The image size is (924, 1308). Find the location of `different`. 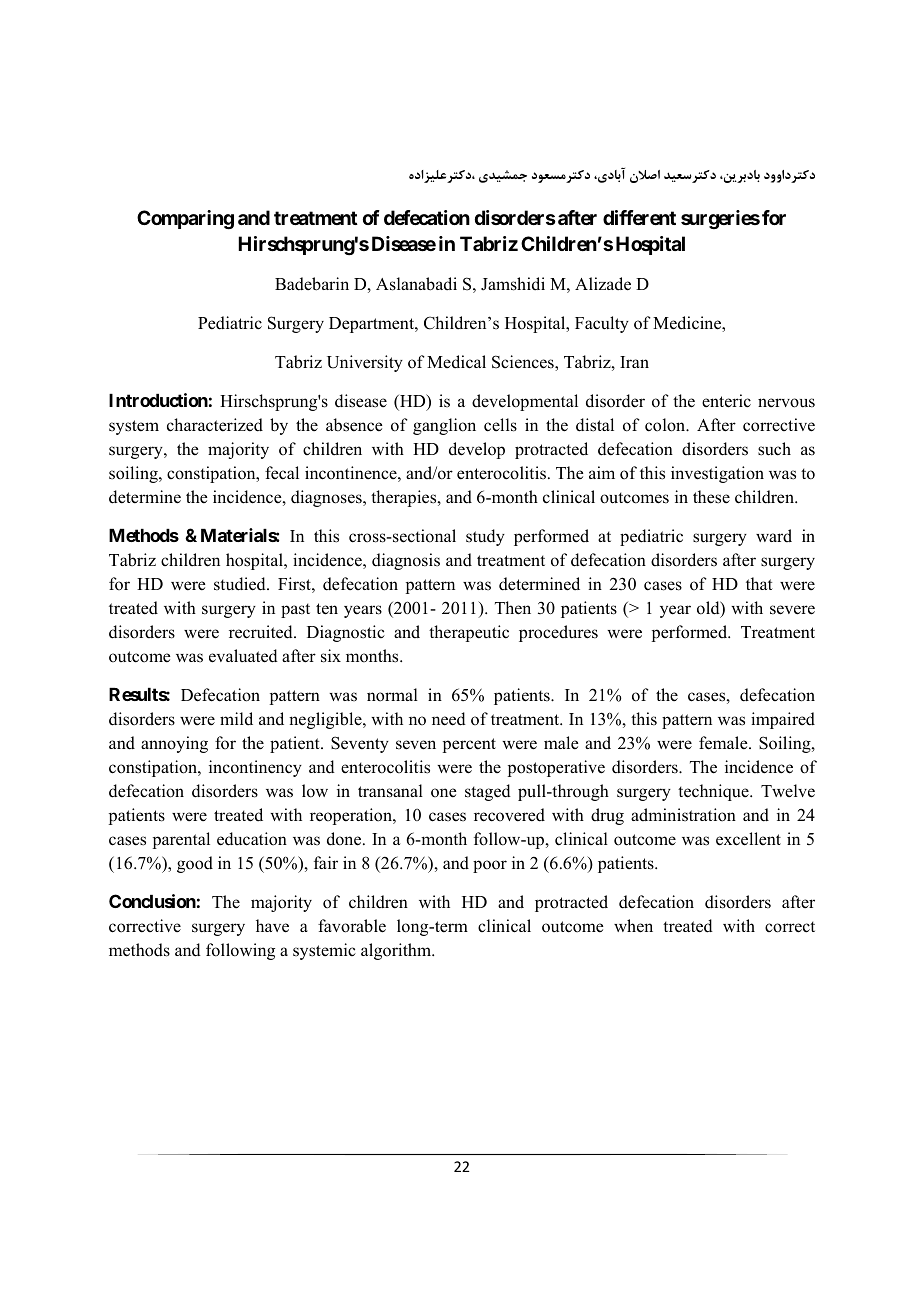

different is located at coordinates (639, 217).
